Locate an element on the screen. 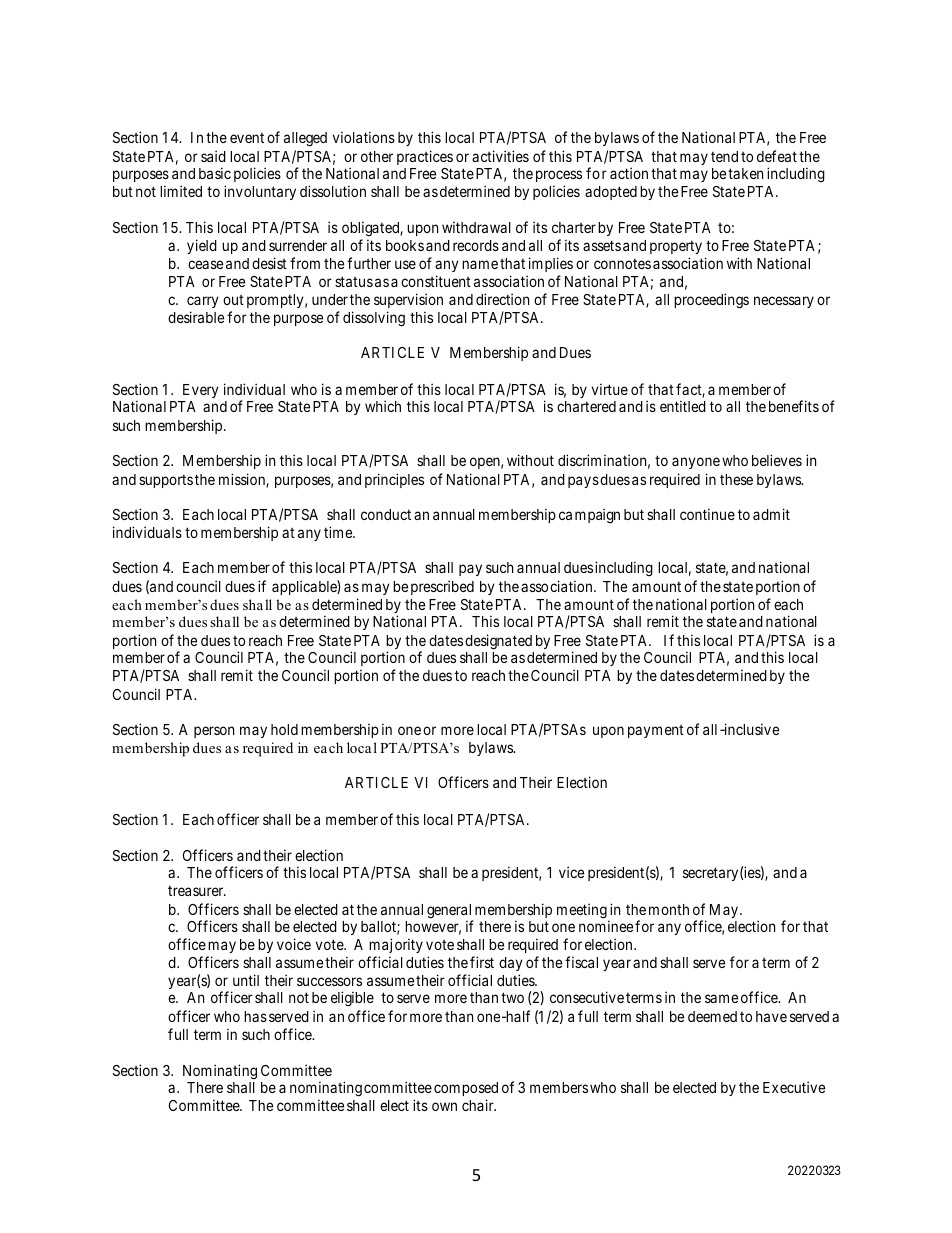 The width and height of the screenshot is (952, 1233). designated is located at coordinates (498, 642).
